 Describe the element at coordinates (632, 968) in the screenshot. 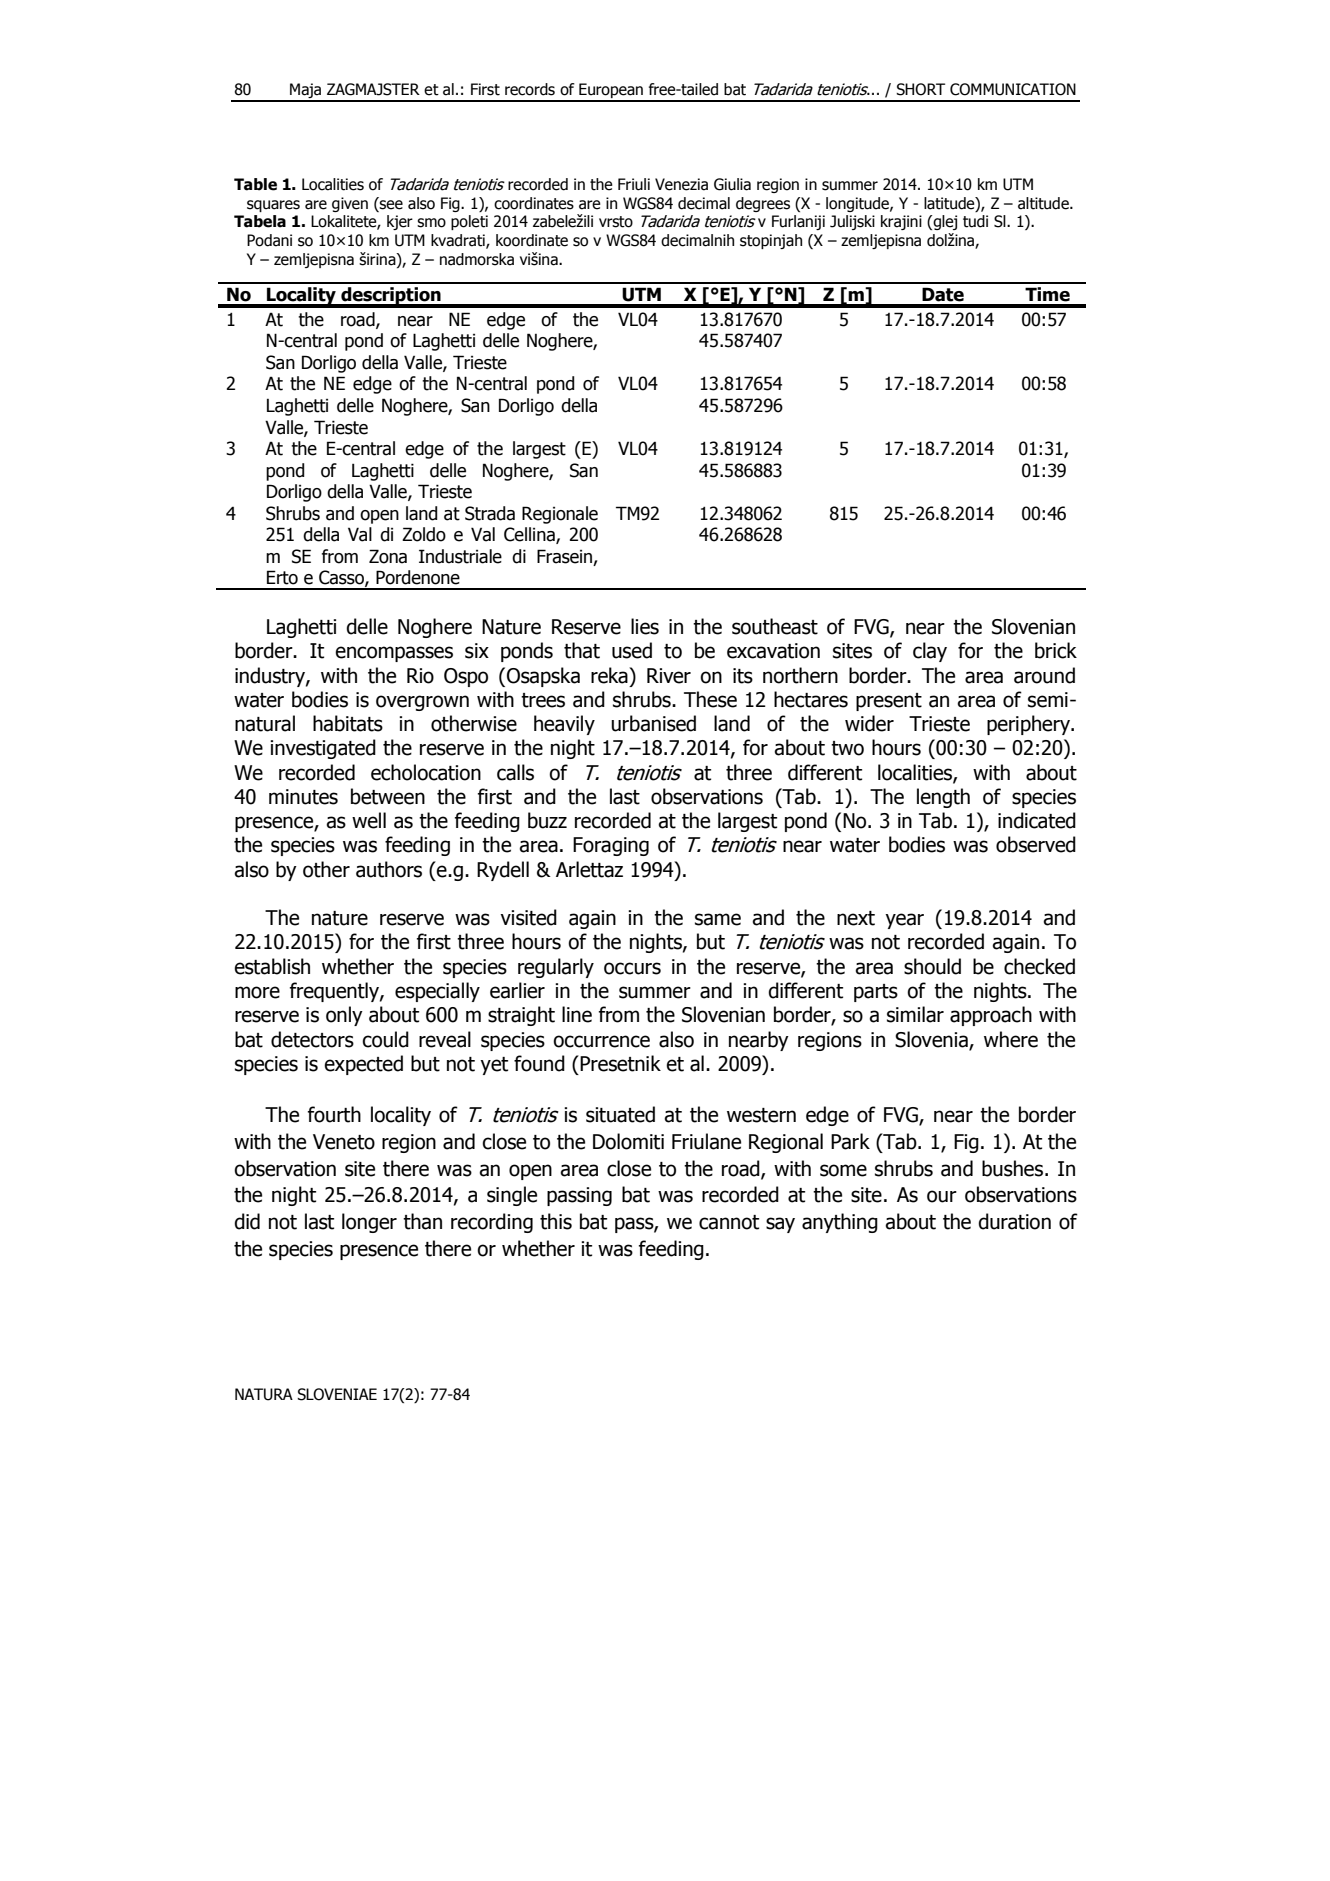

I see `occurs` at that location.
